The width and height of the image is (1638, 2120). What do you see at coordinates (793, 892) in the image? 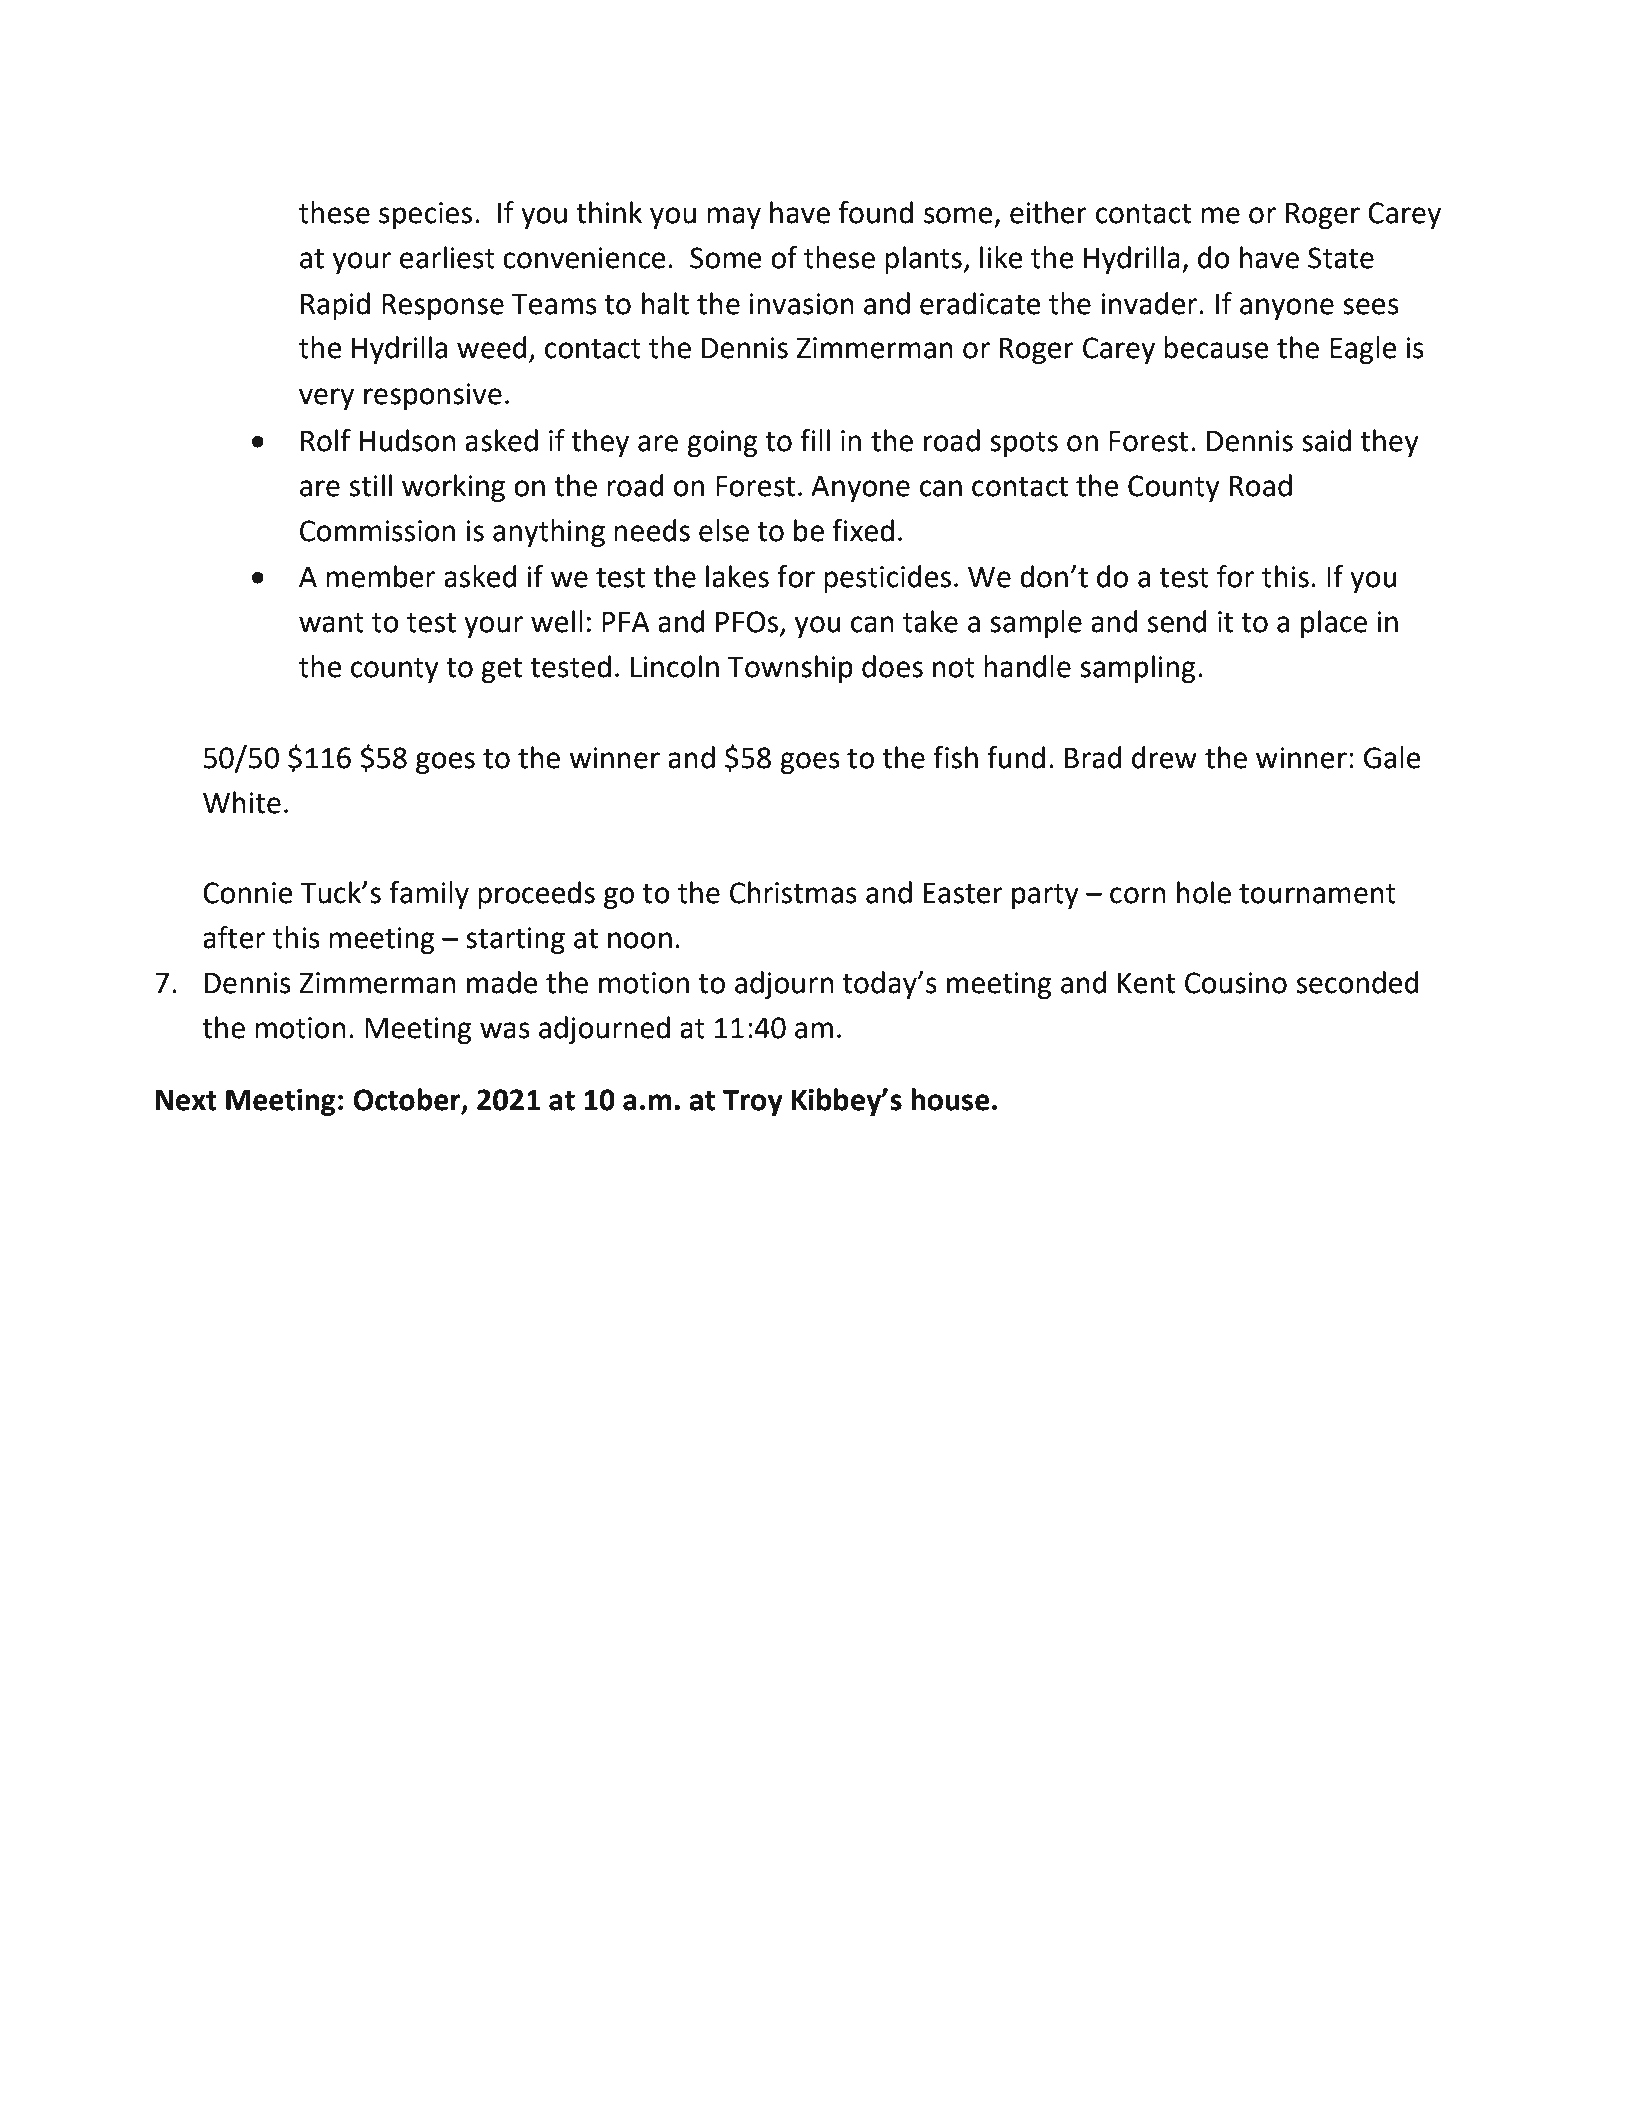
I see `Christmas` at bounding box center [793, 892].
